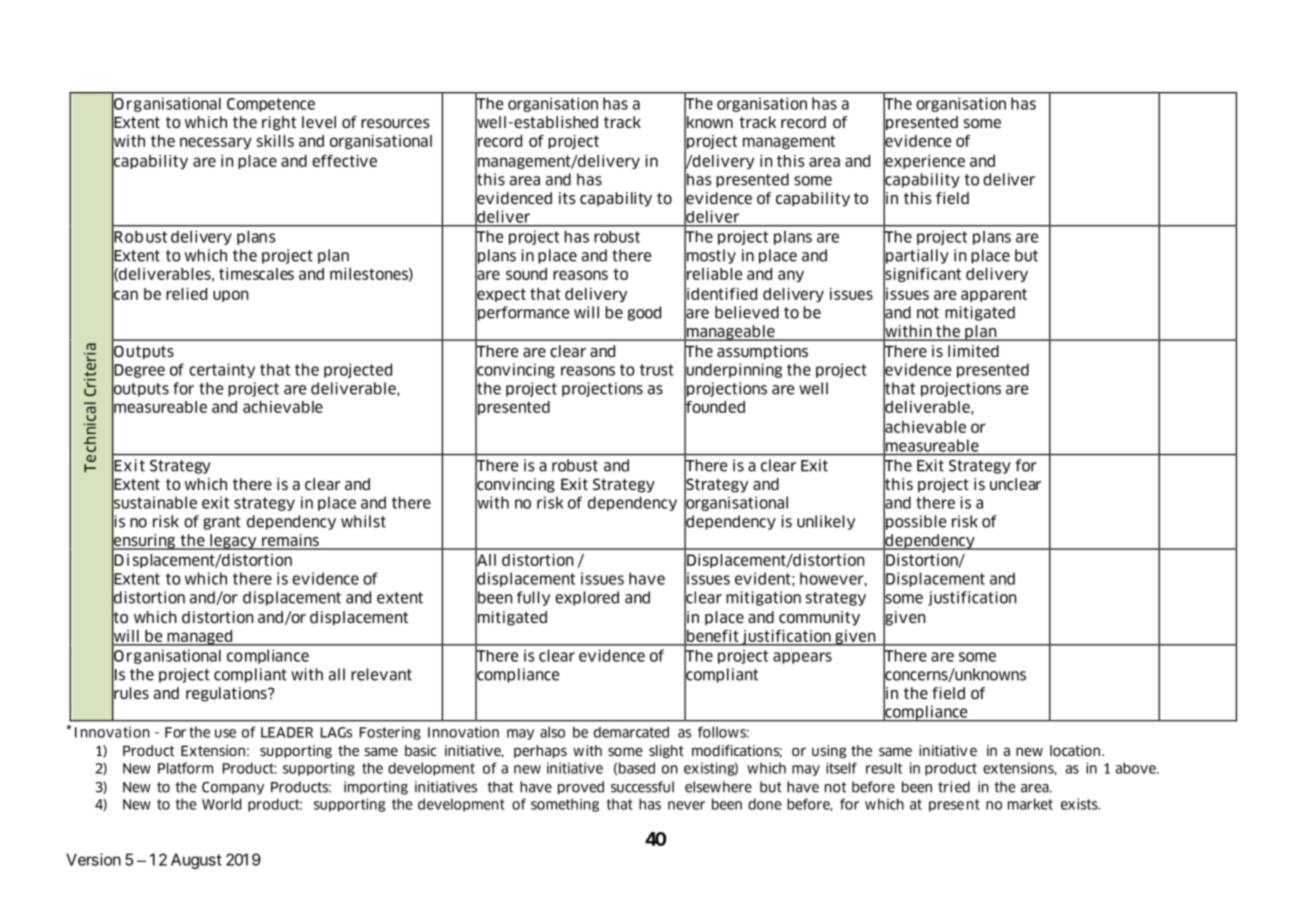  What do you see at coordinates (994, 295) in the image?
I see `apparent` at bounding box center [994, 295].
